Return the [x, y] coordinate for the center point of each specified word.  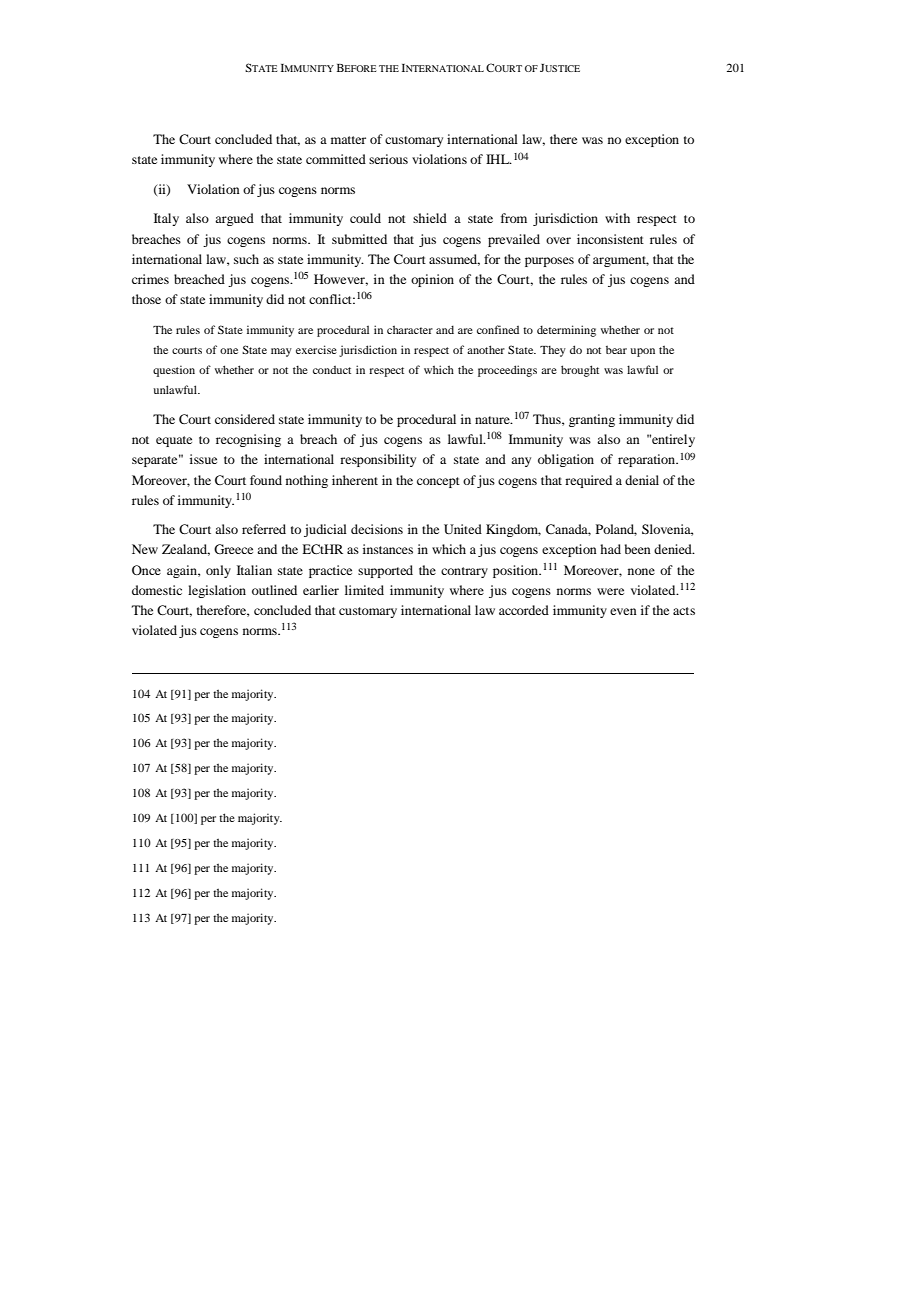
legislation [217, 591]
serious [388, 159]
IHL [499, 159]
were [610, 591]
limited [364, 590]
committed [336, 159]
